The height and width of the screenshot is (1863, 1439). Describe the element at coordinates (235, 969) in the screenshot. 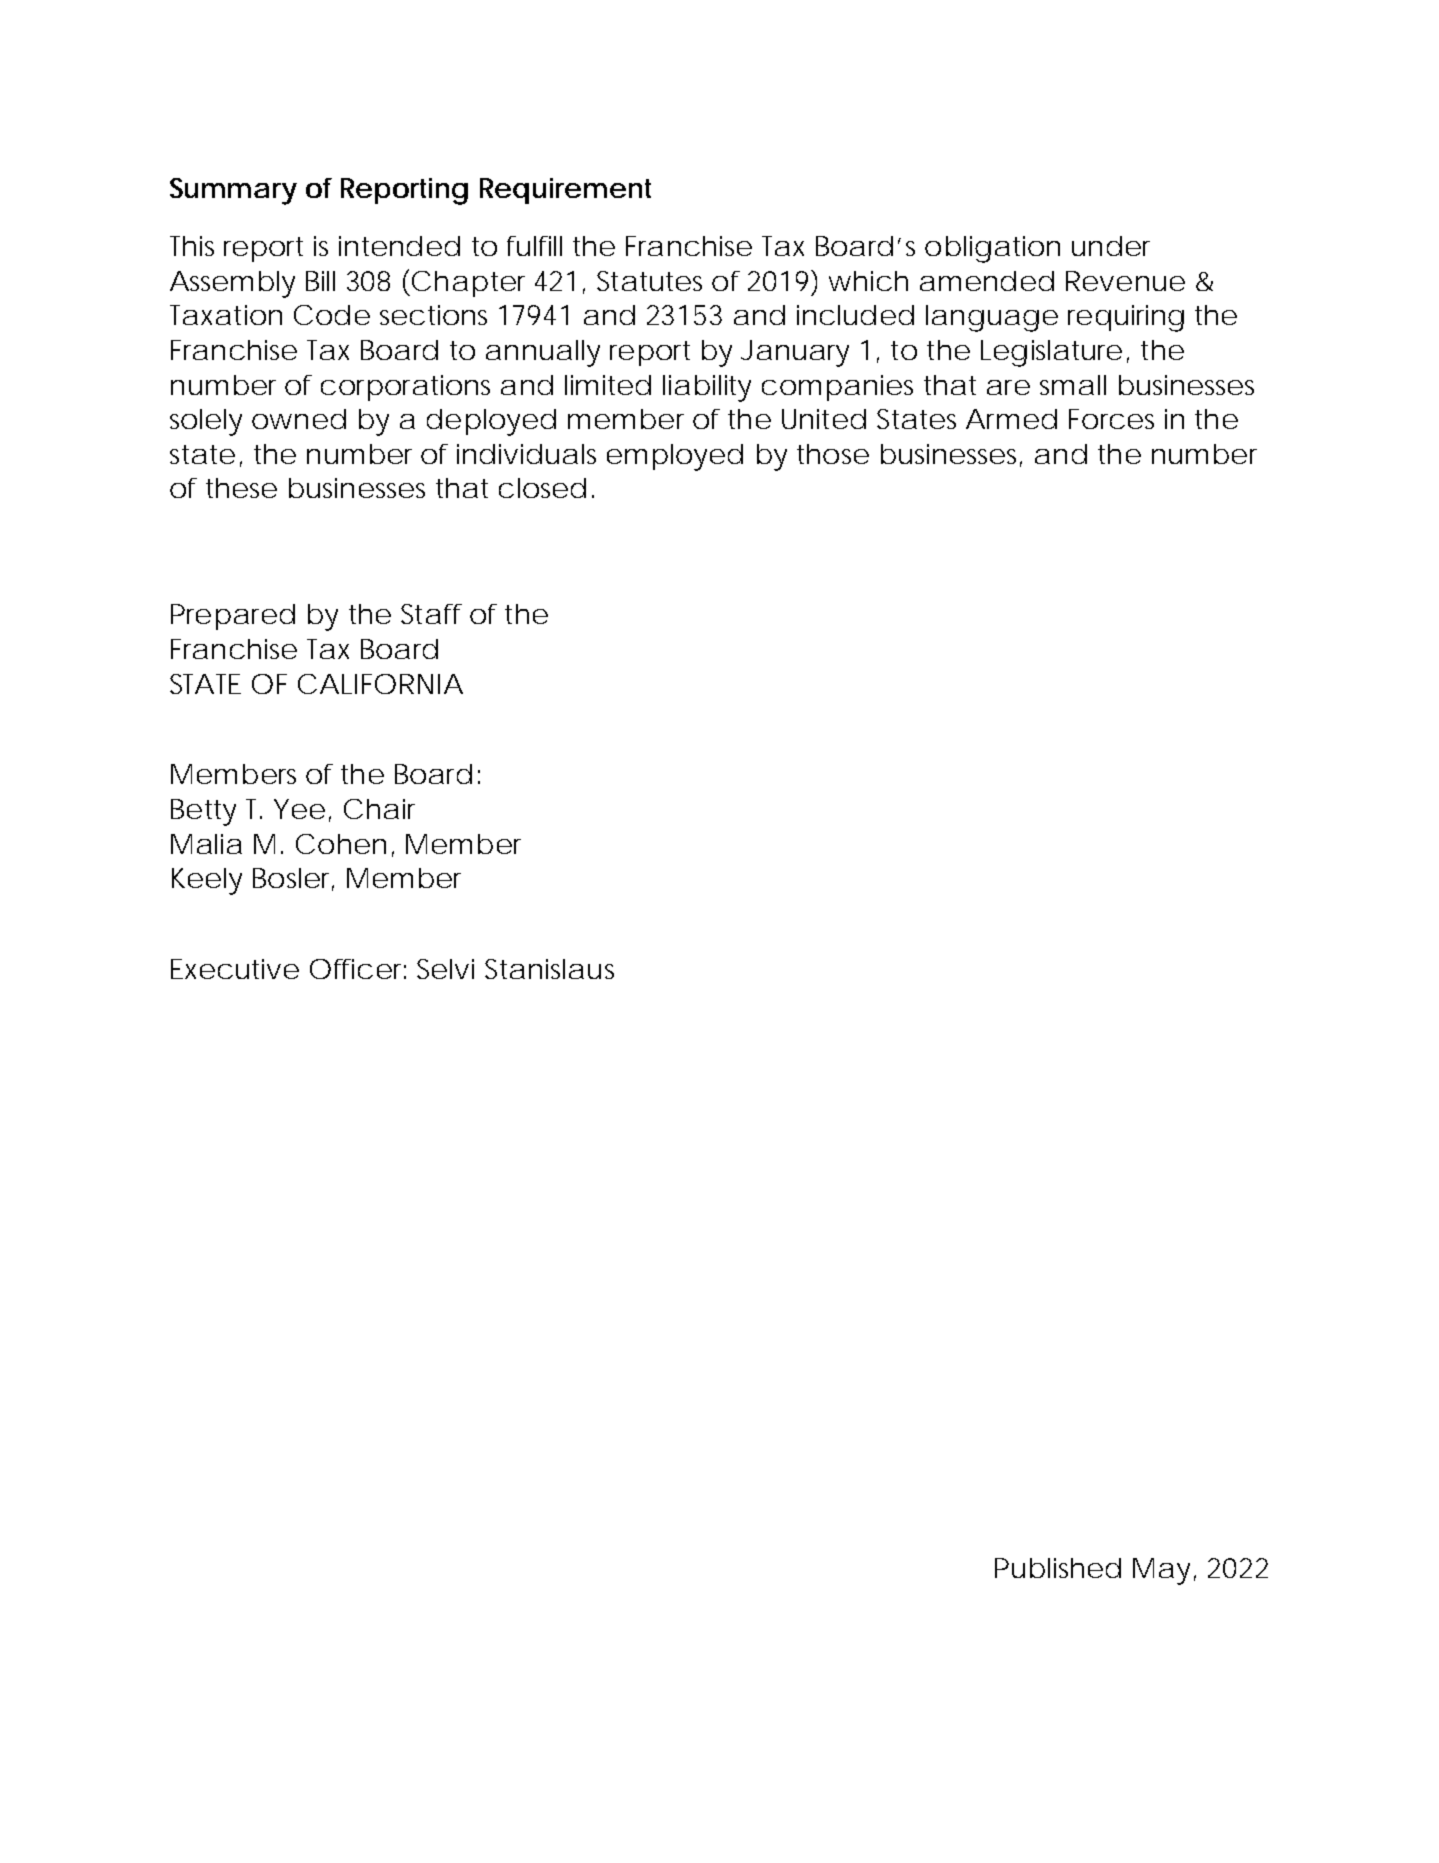

I see `Executive` at that location.
